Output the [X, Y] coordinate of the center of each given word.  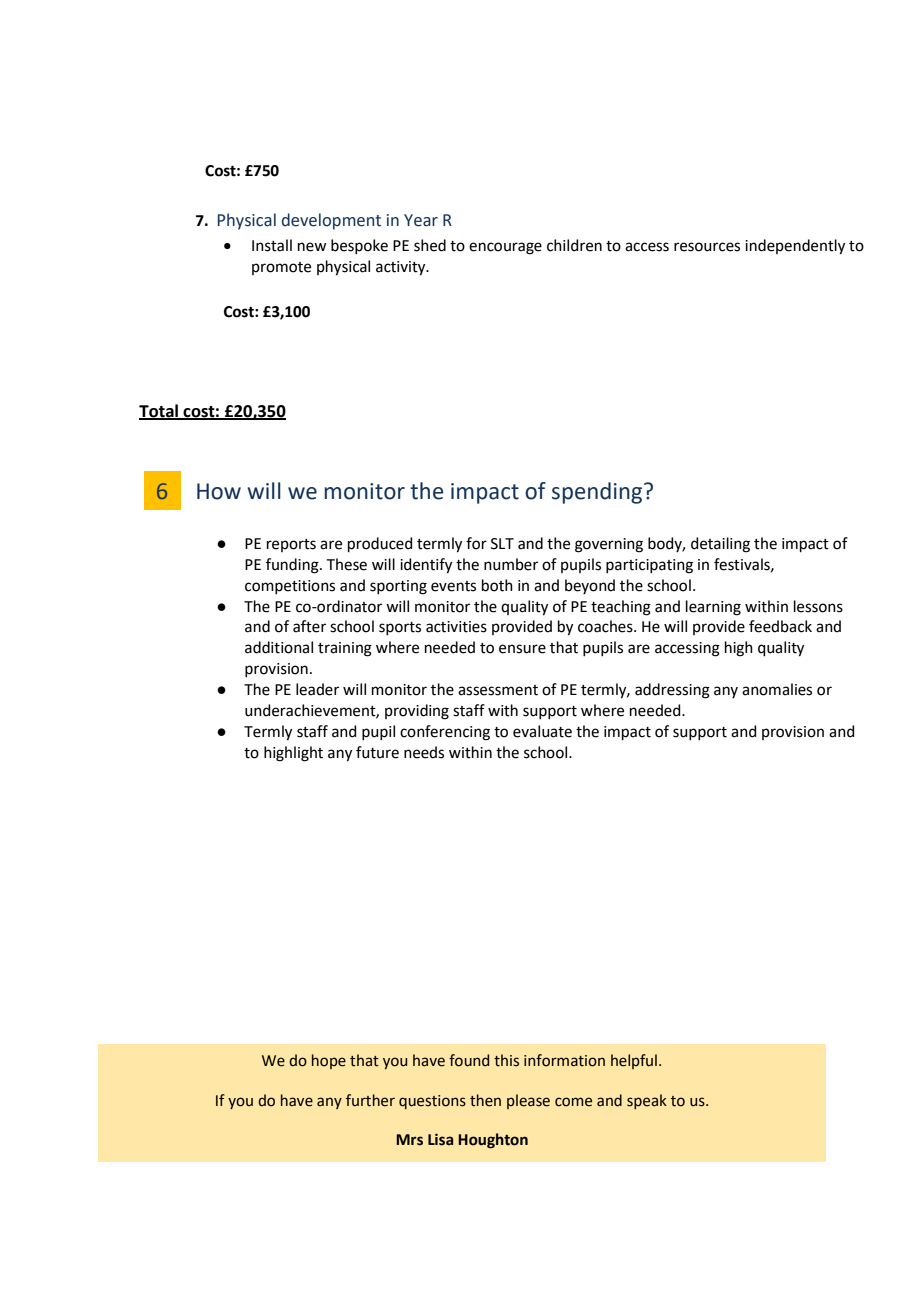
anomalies [777, 689]
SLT [502, 544]
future [377, 752]
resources [707, 247]
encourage [505, 248]
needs [424, 752]
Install [272, 245]
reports [291, 545]
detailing [720, 545]
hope [329, 1061]
